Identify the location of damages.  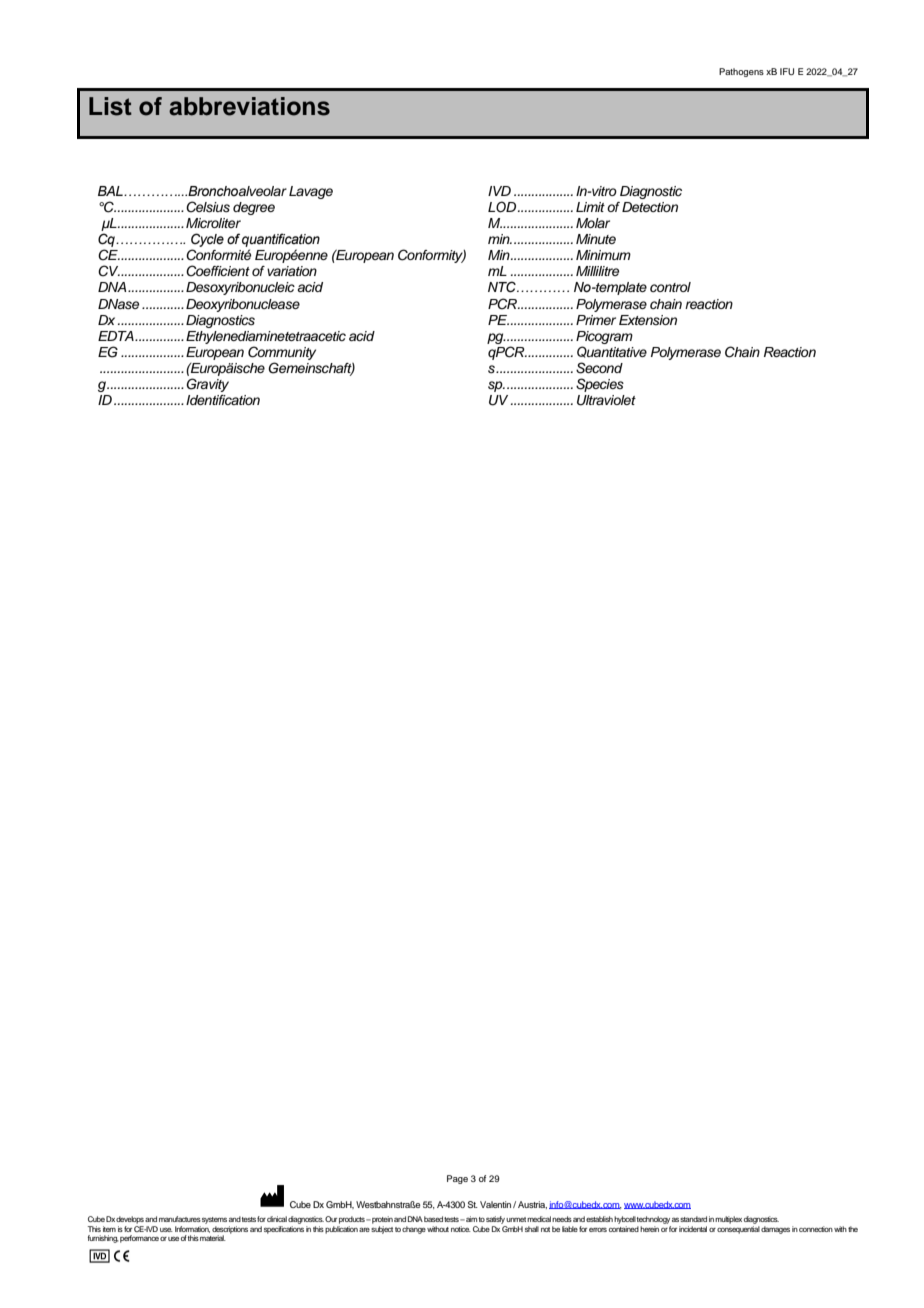
(775, 1230).
